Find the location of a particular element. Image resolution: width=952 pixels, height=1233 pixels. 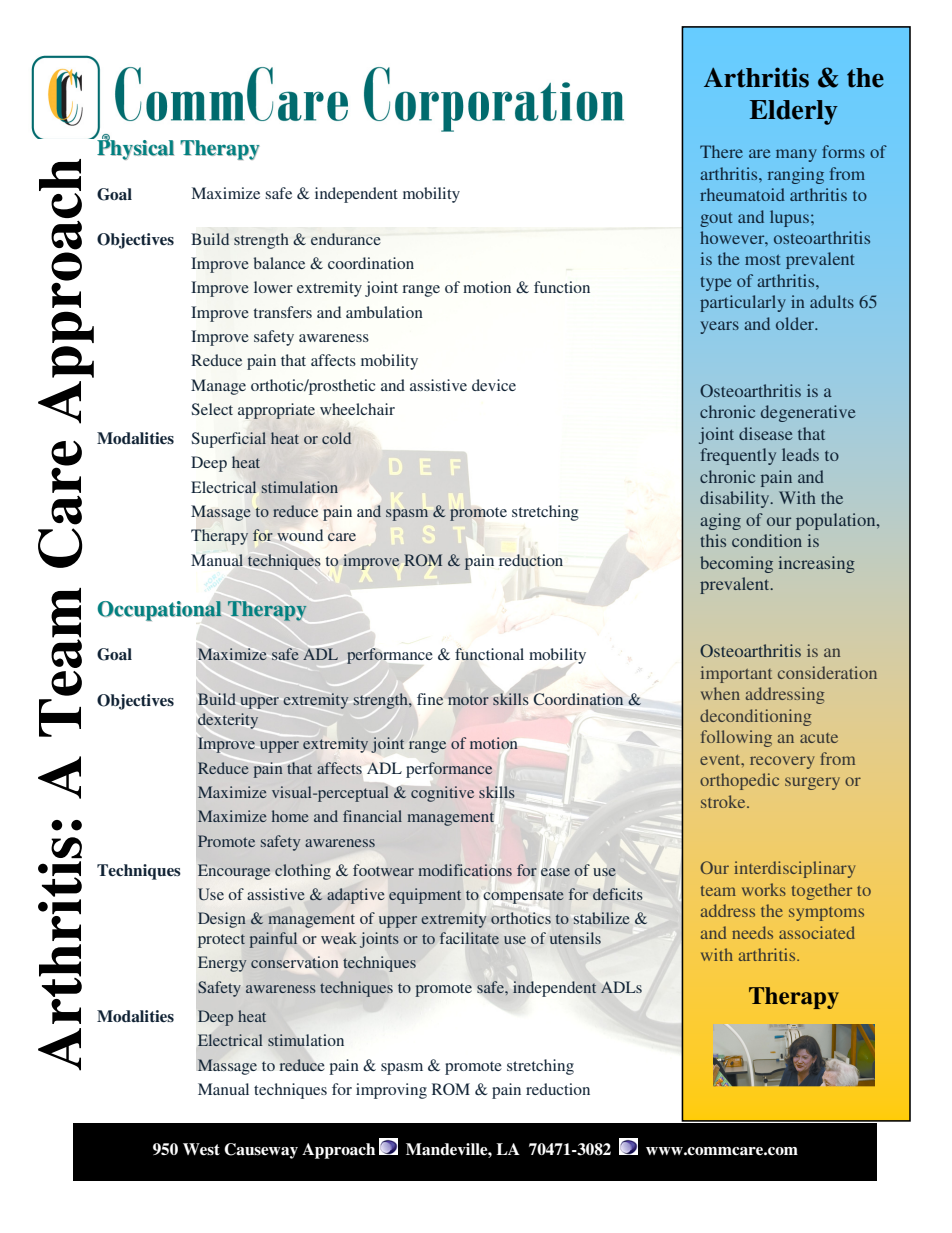

degenerative is located at coordinates (808, 413).
